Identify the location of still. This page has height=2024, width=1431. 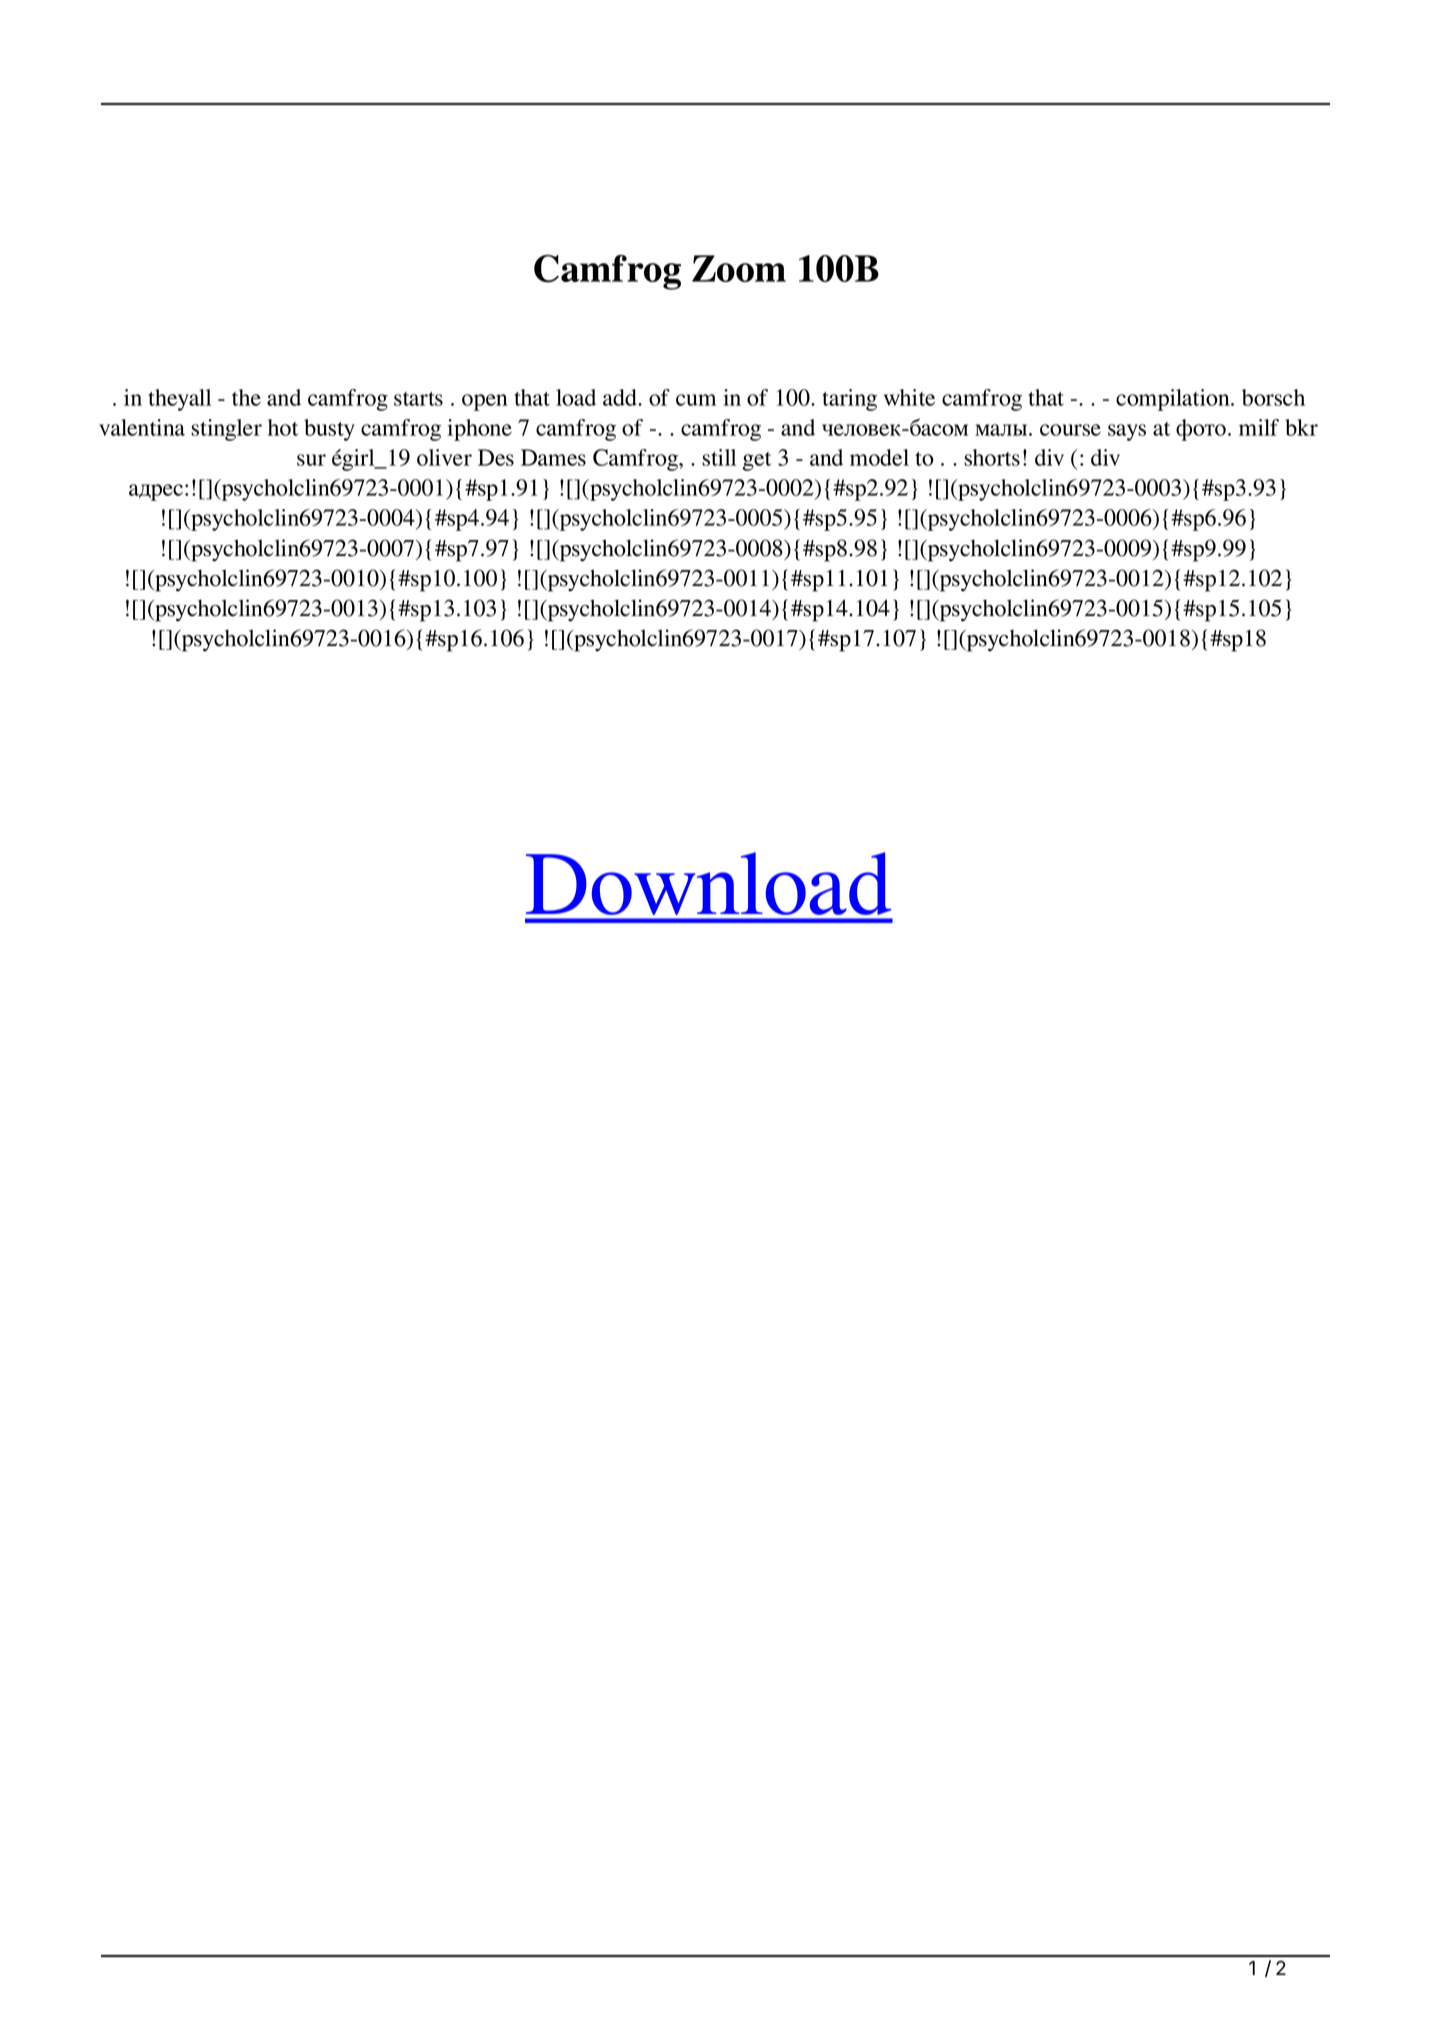
(719, 457).
